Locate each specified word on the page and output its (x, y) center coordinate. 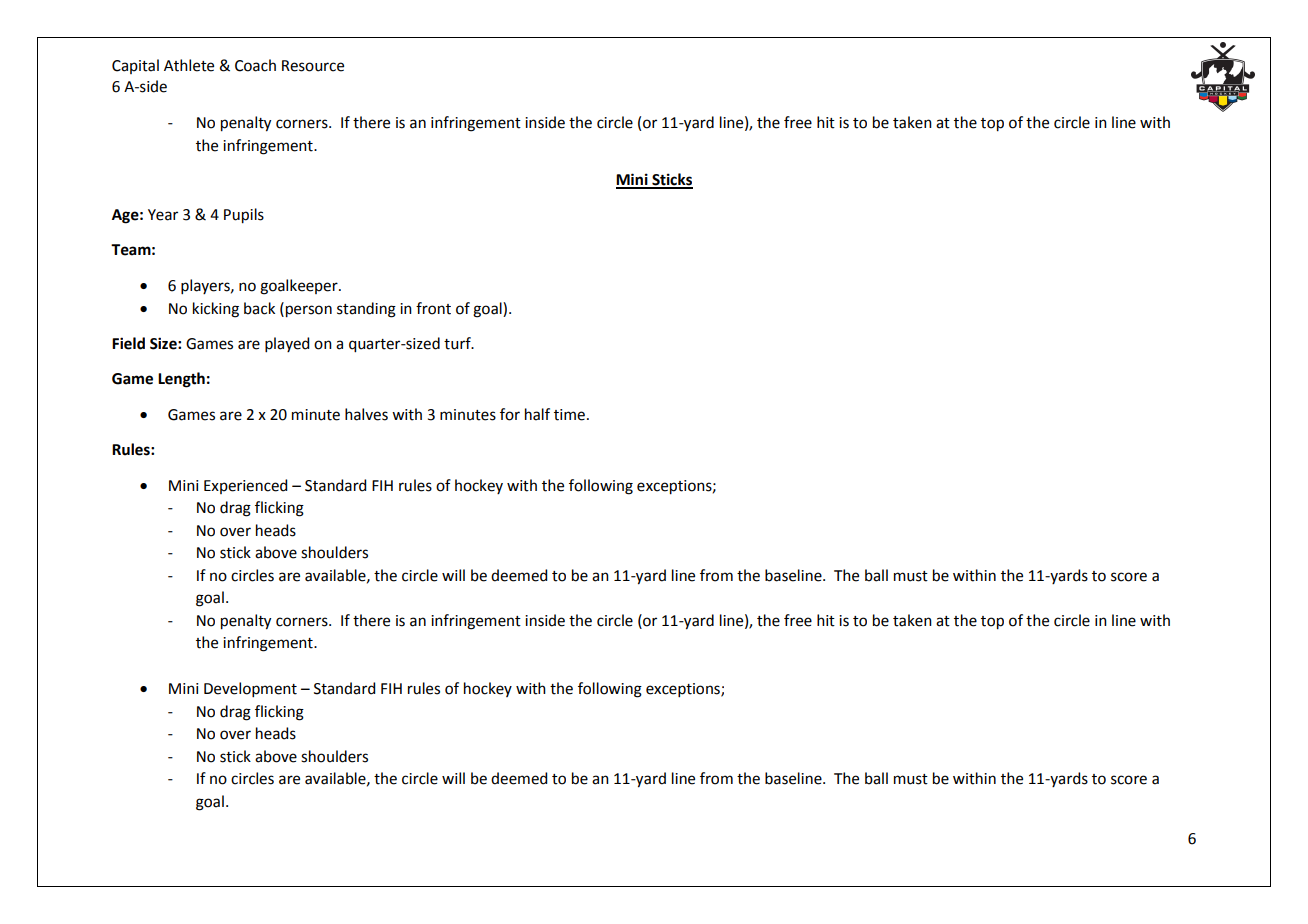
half (537, 414)
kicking (216, 310)
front (433, 308)
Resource (313, 66)
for (510, 414)
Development (250, 689)
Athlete (189, 65)
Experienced (245, 486)
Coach (255, 65)
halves (366, 414)
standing (366, 310)
